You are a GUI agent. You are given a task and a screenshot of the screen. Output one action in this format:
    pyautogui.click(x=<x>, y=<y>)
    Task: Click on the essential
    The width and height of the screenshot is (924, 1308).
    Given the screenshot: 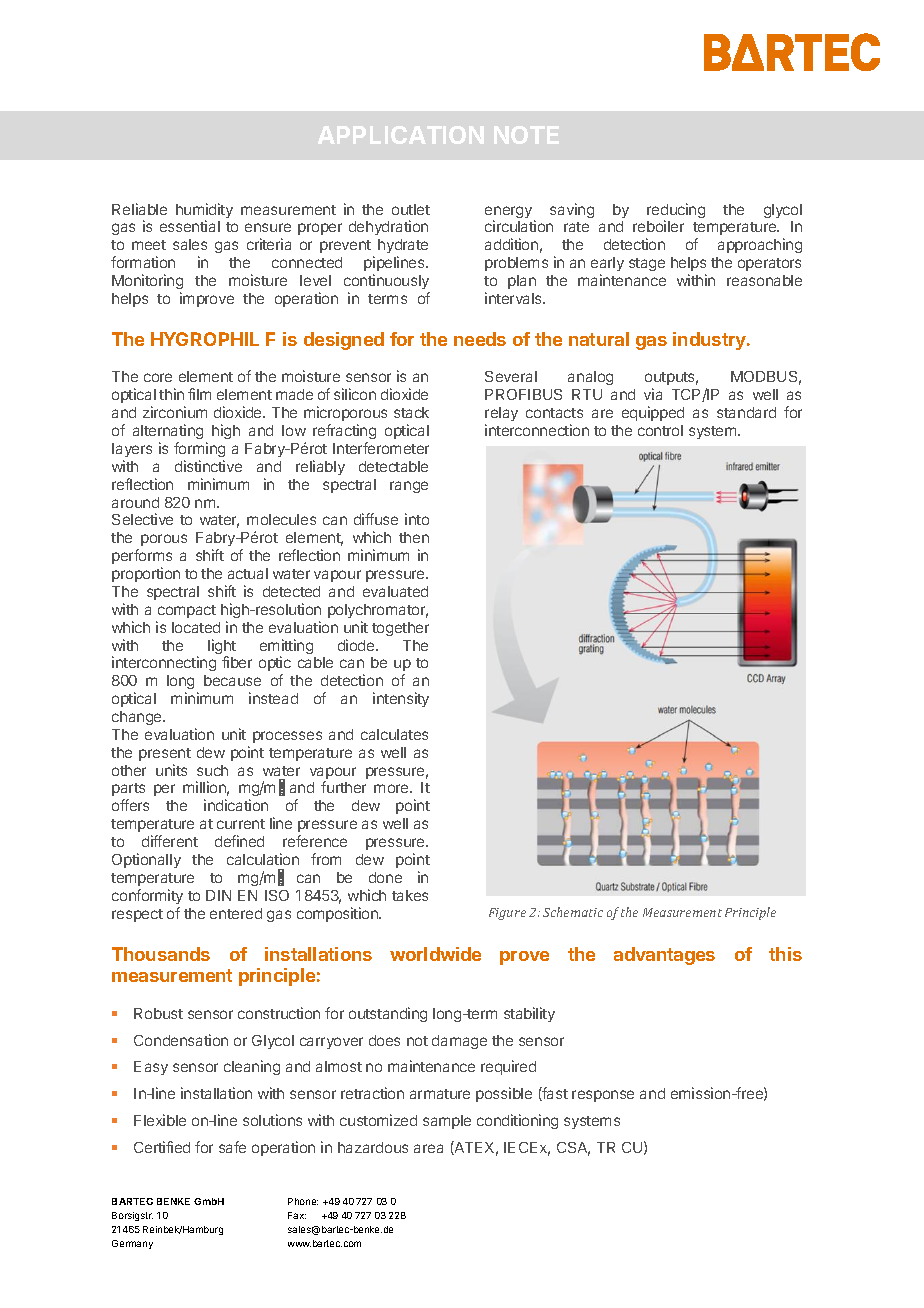 What is the action you would take?
    pyautogui.click(x=190, y=226)
